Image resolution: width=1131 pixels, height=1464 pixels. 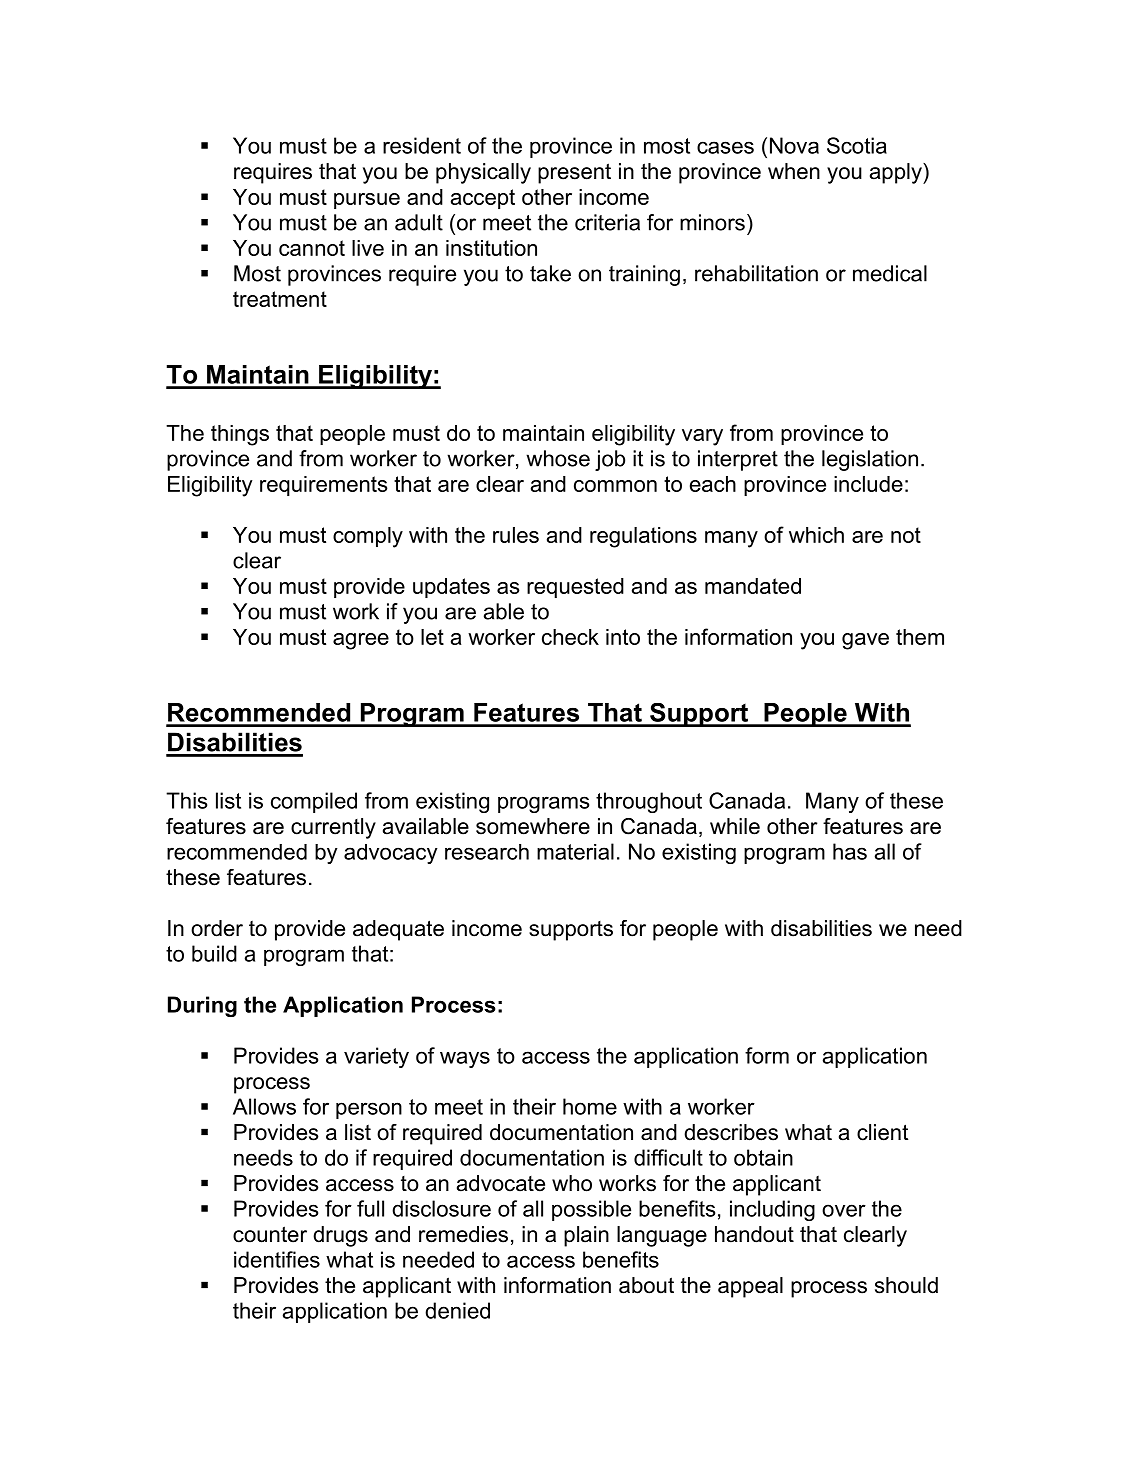 What do you see at coordinates (312, 248) in the screenshot?
I see `cannot` at bounding box center [312, 248].
